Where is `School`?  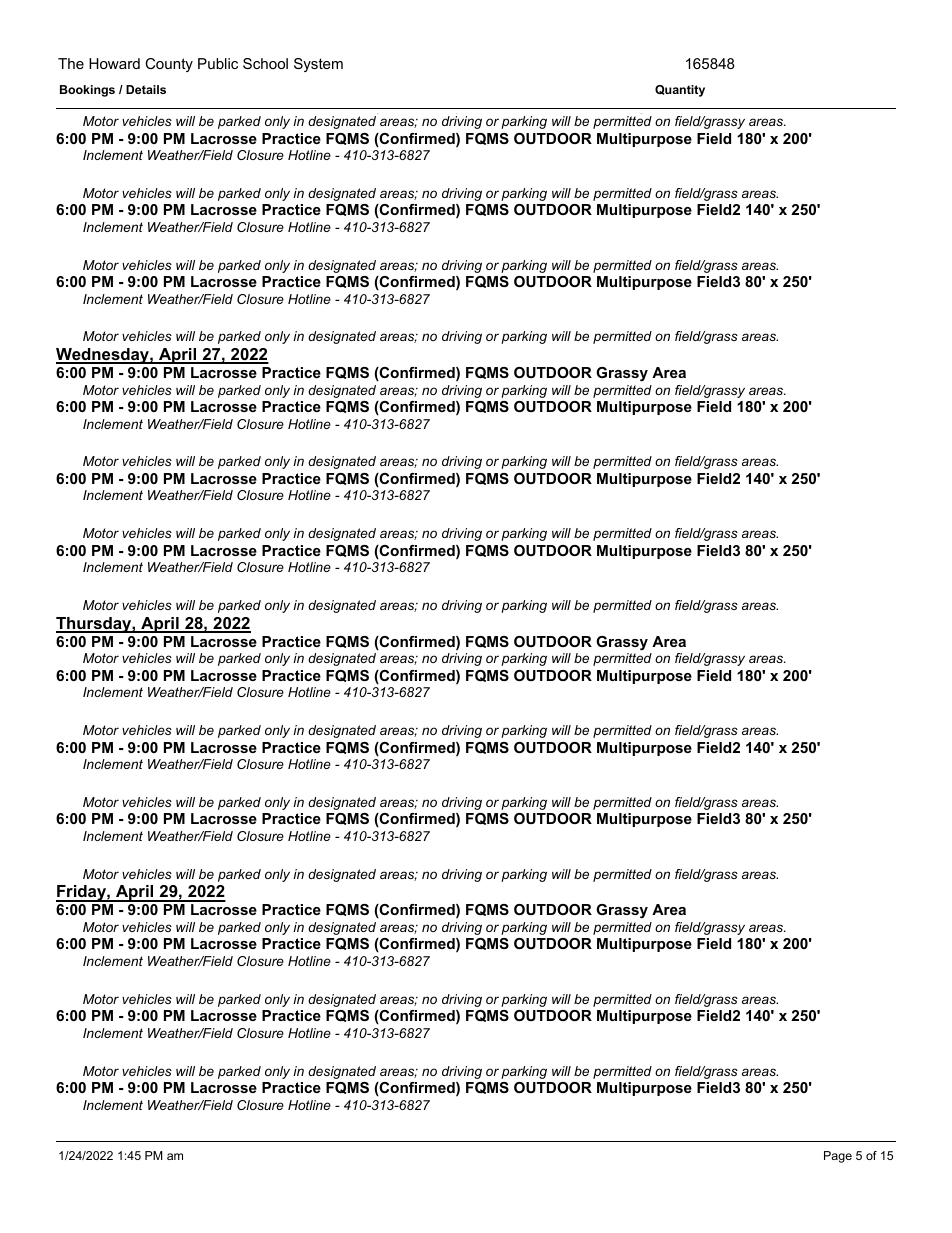 School is located at coordinates (265, 63).
